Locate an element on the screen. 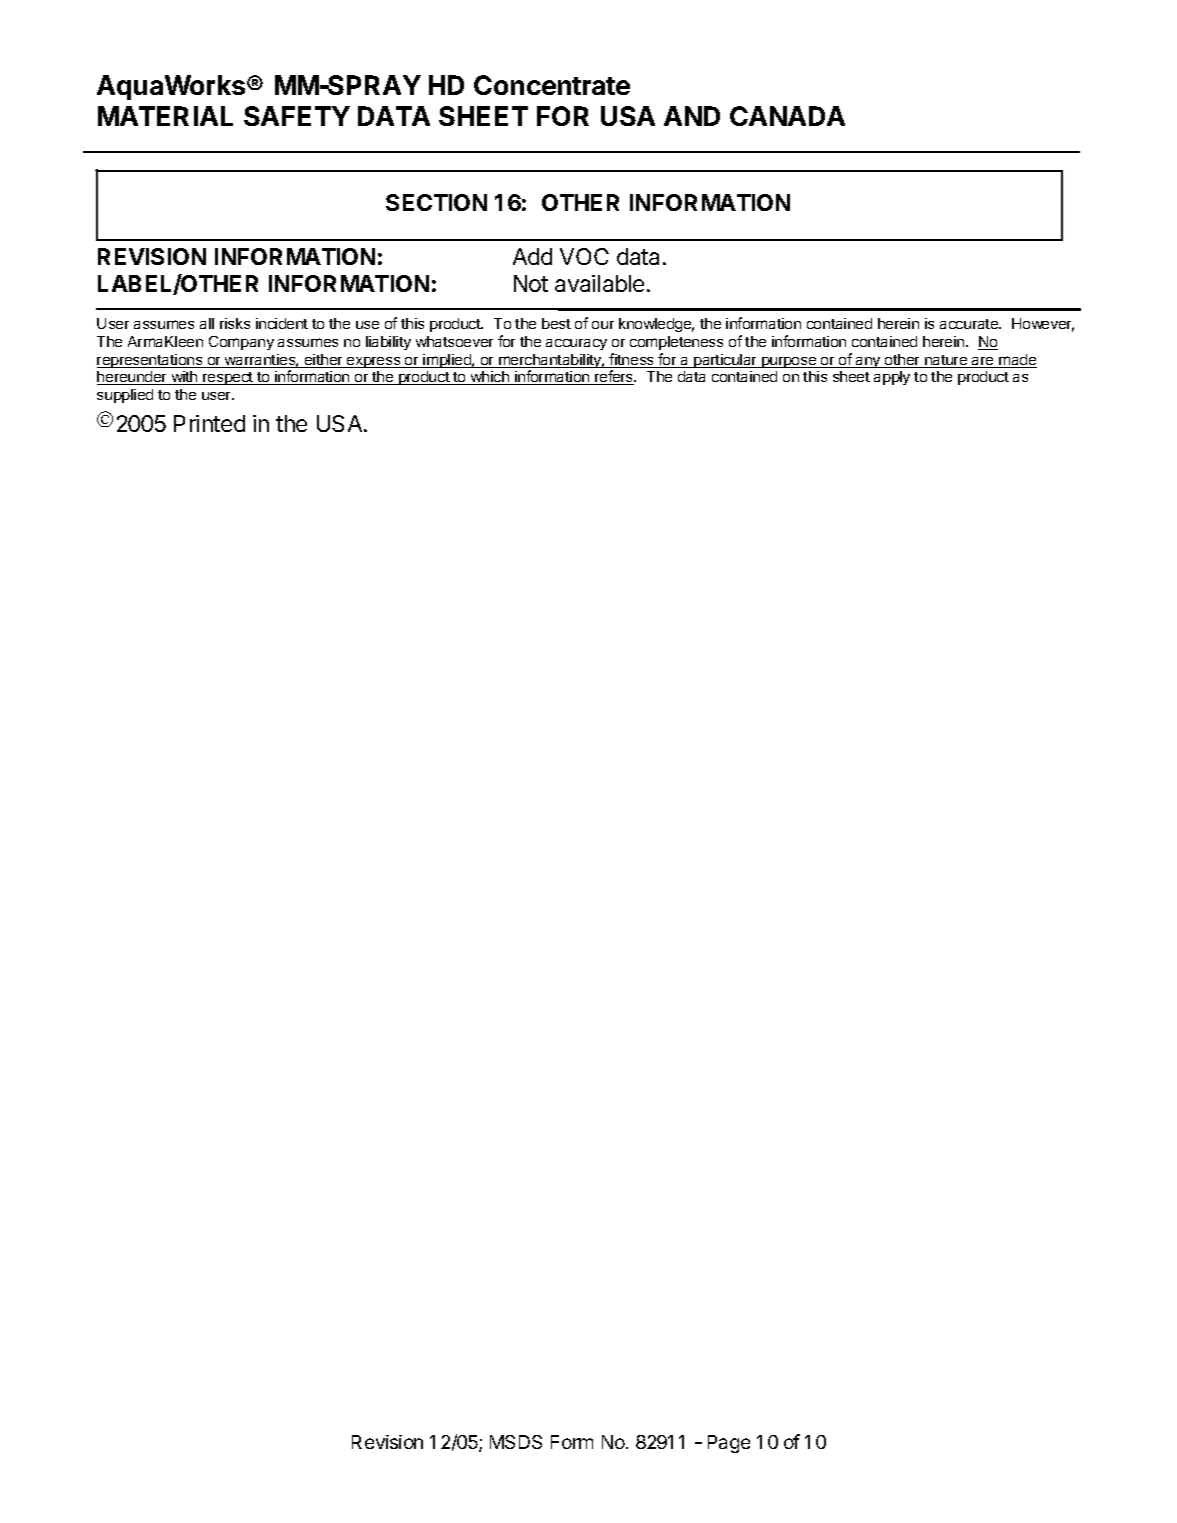 The image size is (1177, 1523). MSDS is located at coordinates (516, 1442).
